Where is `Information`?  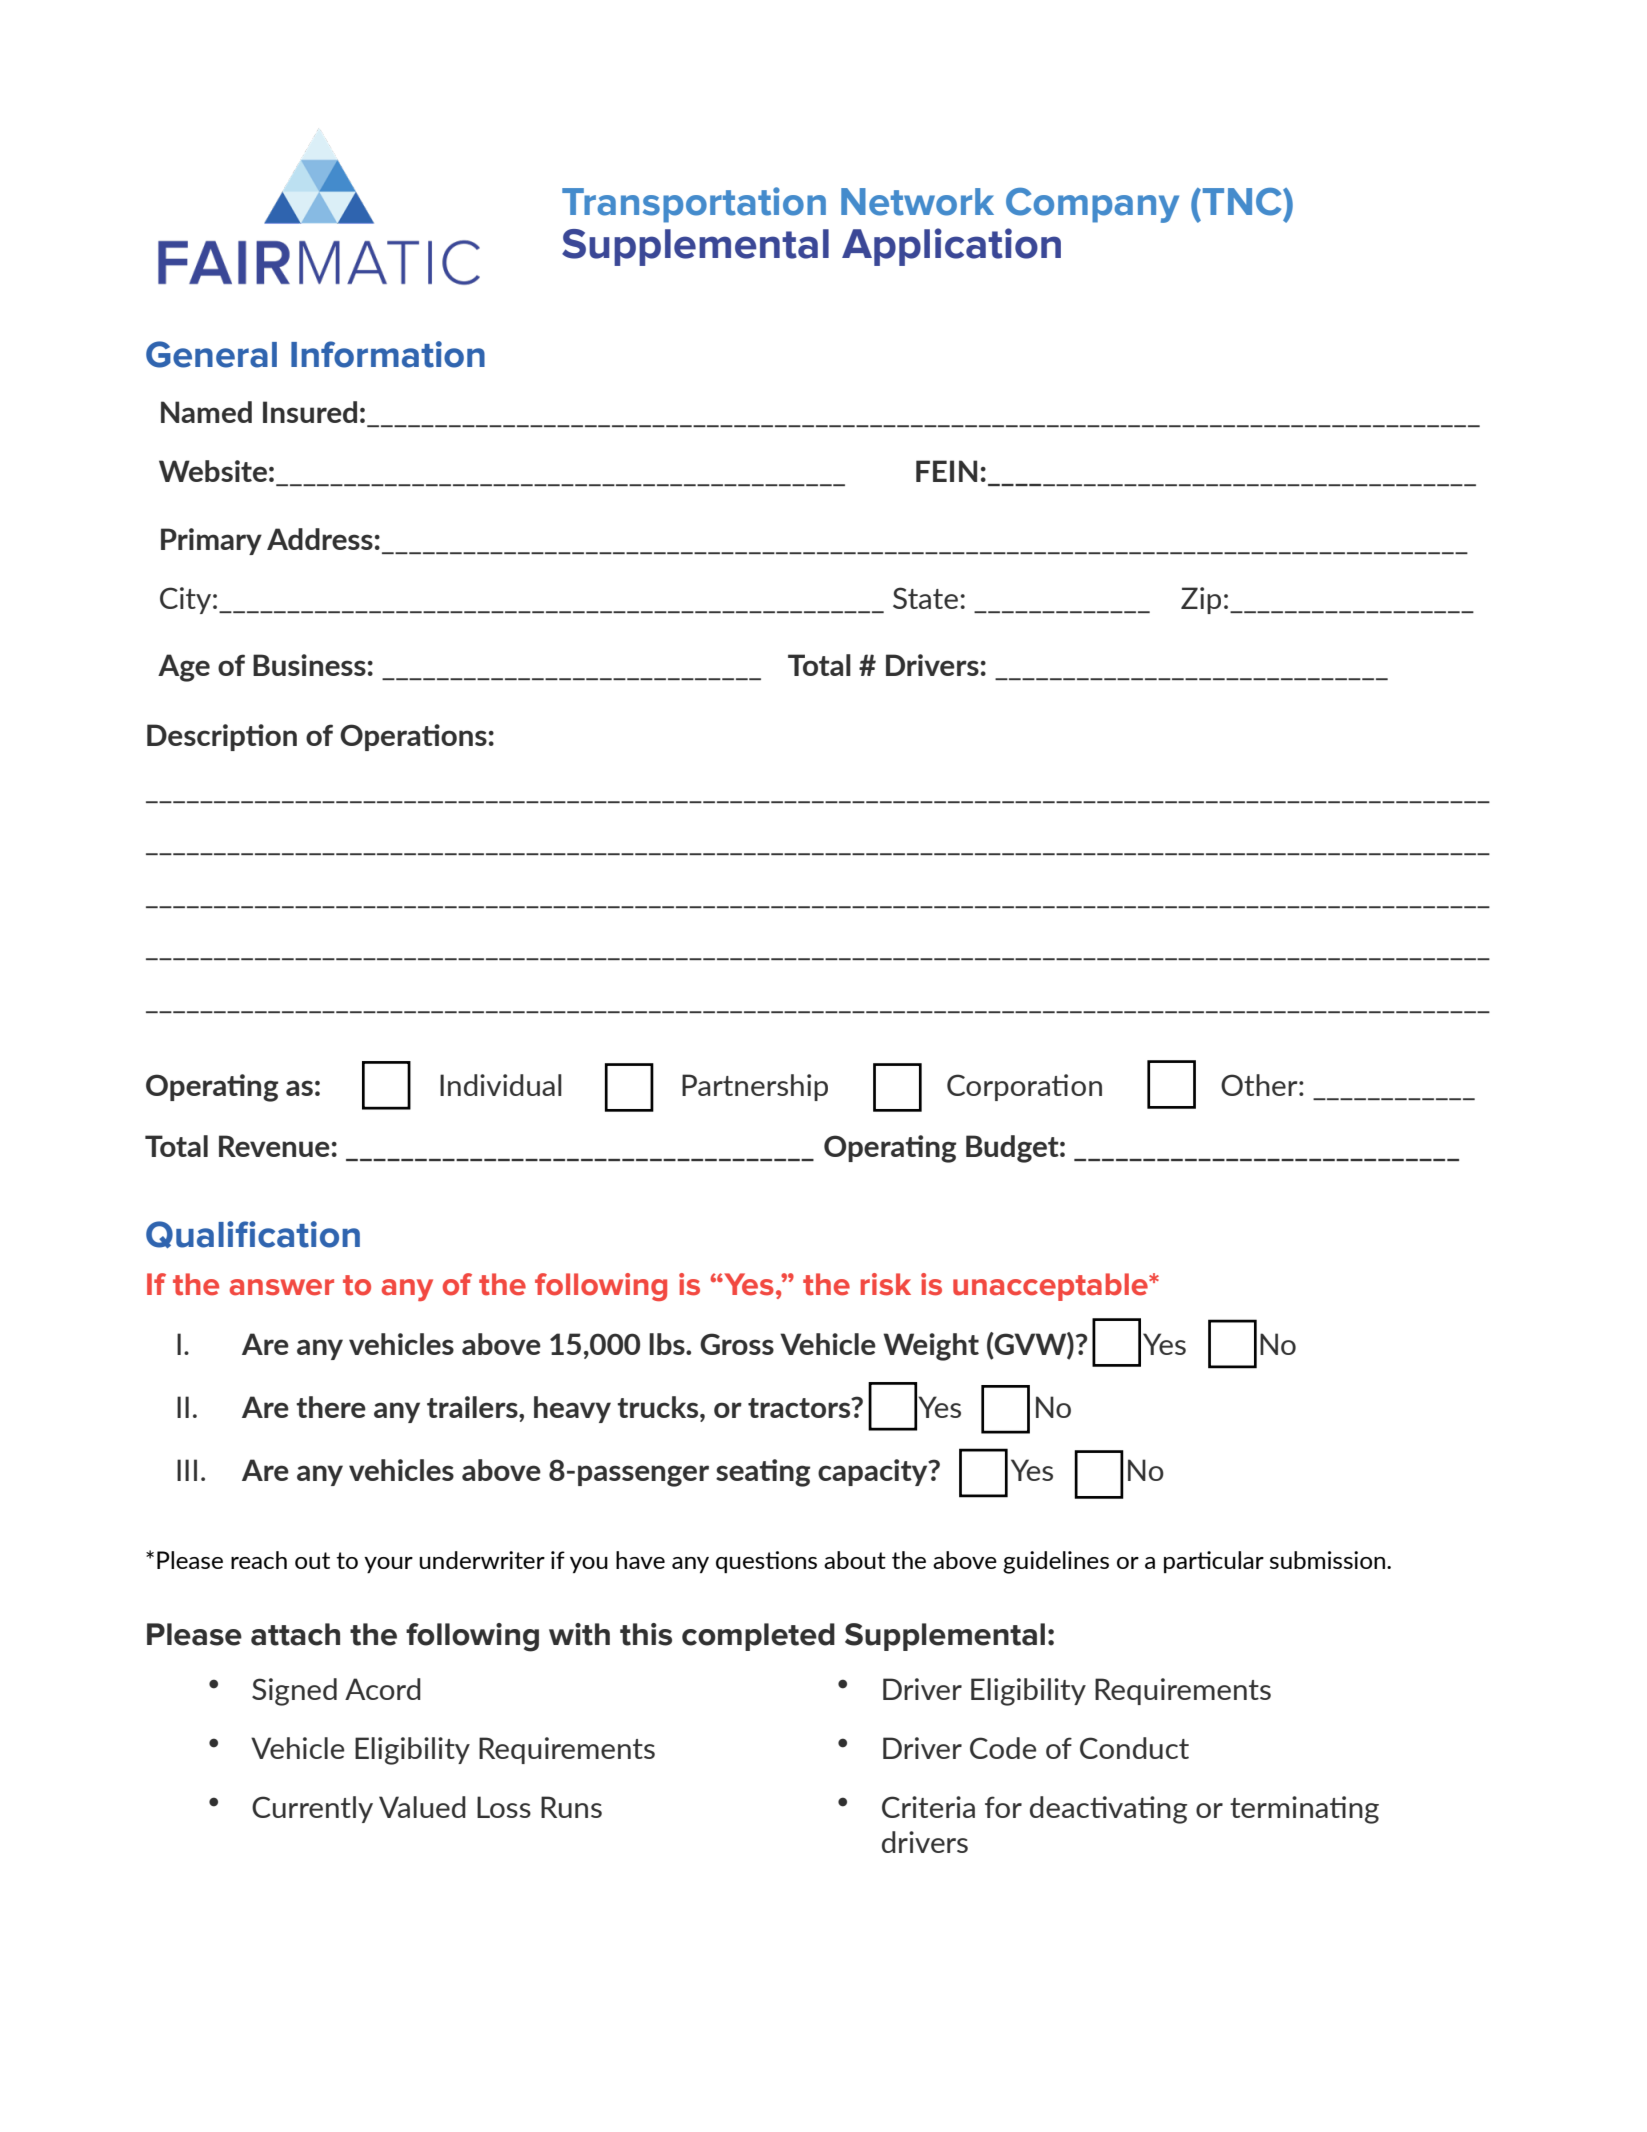
Information is located at coordinates (388, 354).
